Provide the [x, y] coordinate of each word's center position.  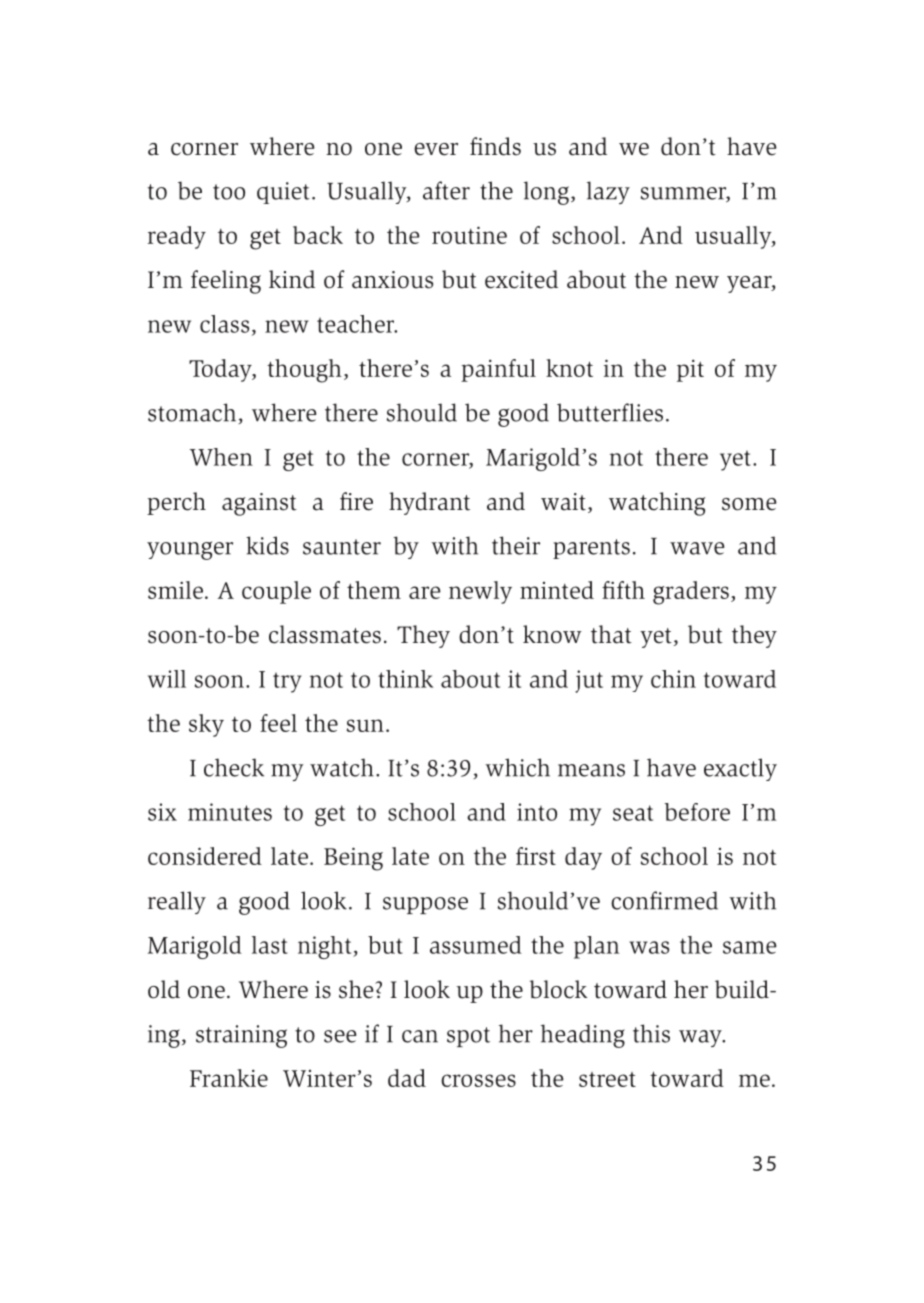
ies [649, 413]
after [446, 190]
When [221, 457]
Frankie [229, 1078]
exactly [740, 769]
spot [468, 1037]
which [517, 767]
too [229, 192]
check [234, 767]
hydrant [429, 503]
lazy [608, 192]
